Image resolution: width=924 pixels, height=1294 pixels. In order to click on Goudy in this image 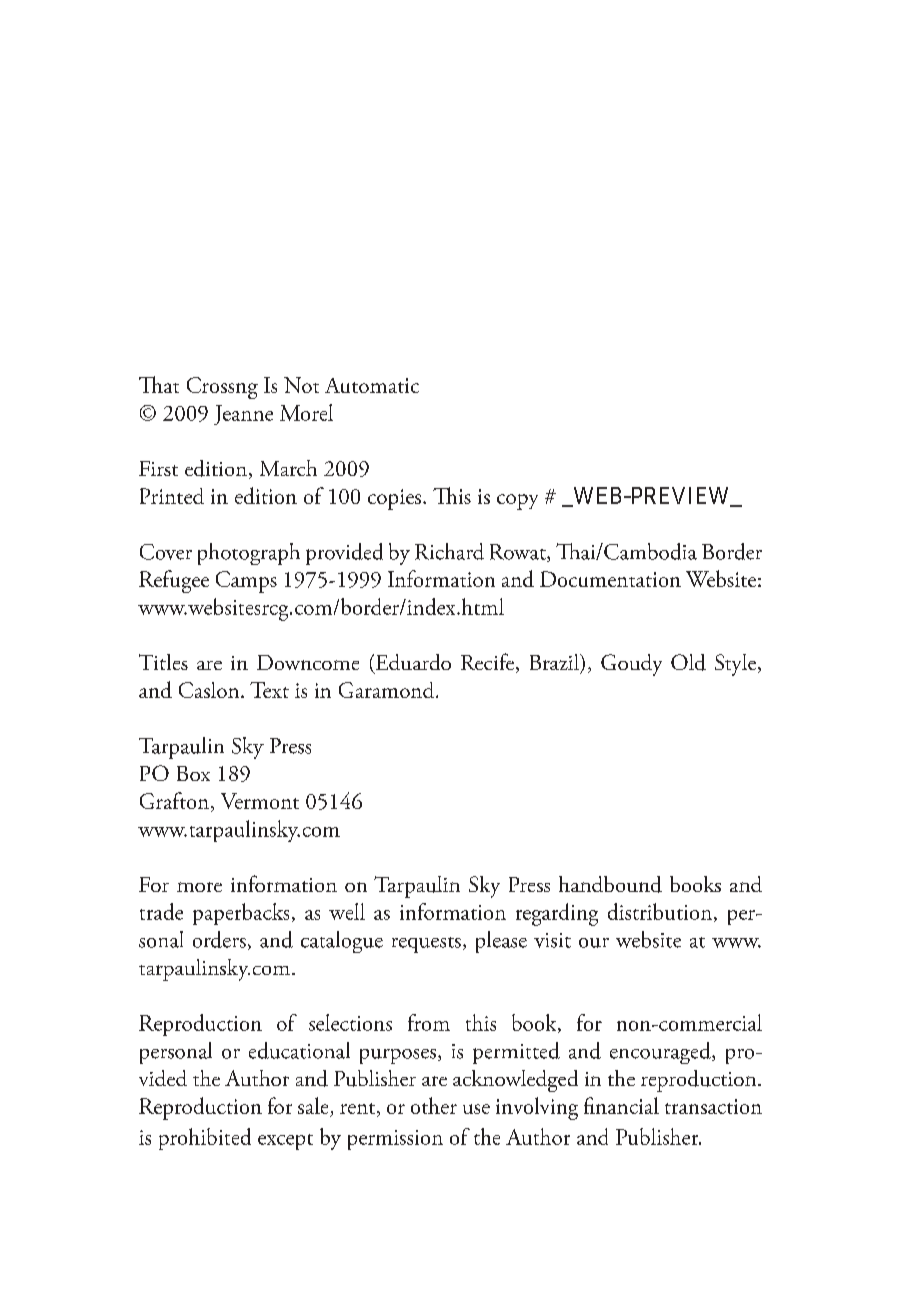, I will do `click(631, 665)`.
